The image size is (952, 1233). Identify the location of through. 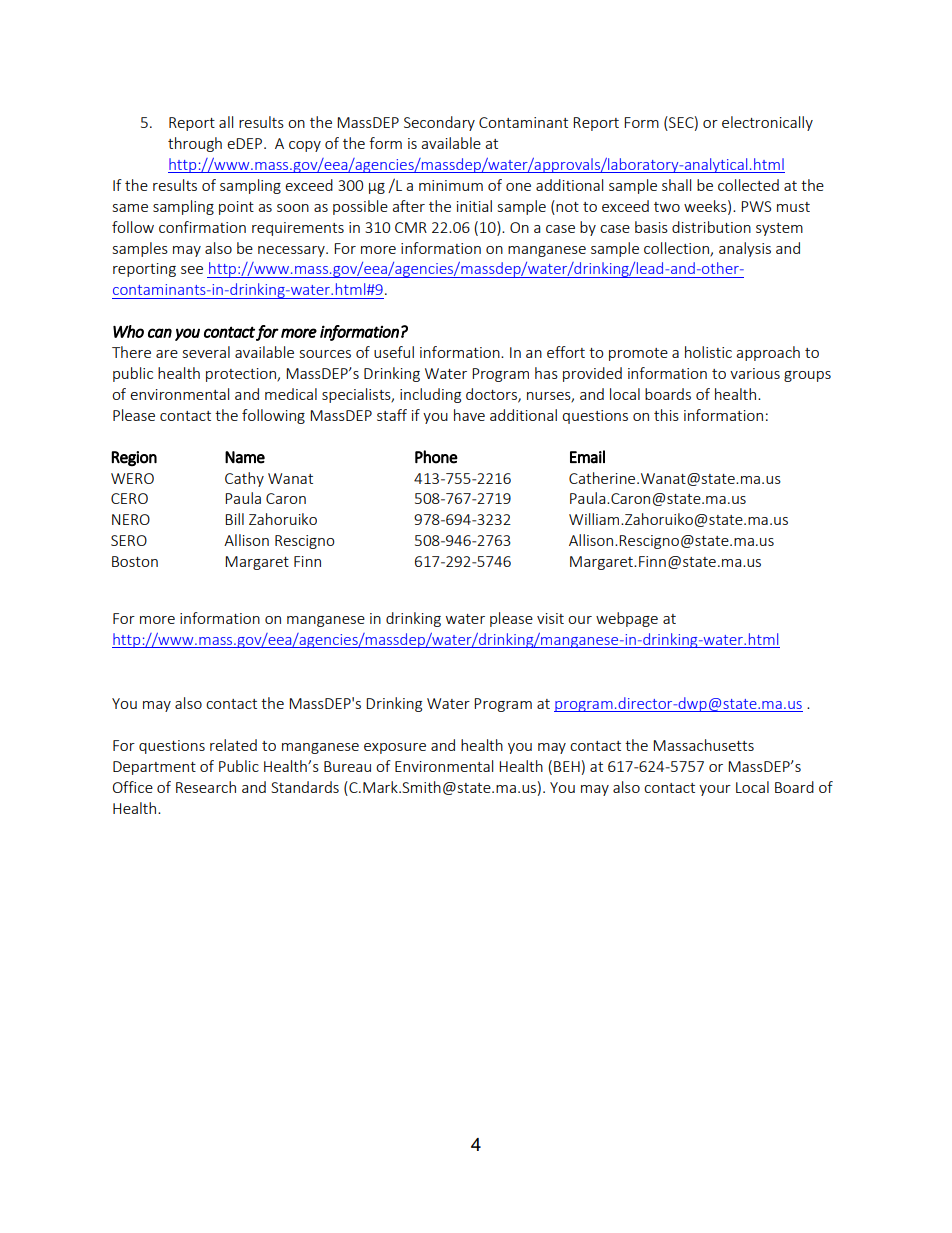
(195, 144).
